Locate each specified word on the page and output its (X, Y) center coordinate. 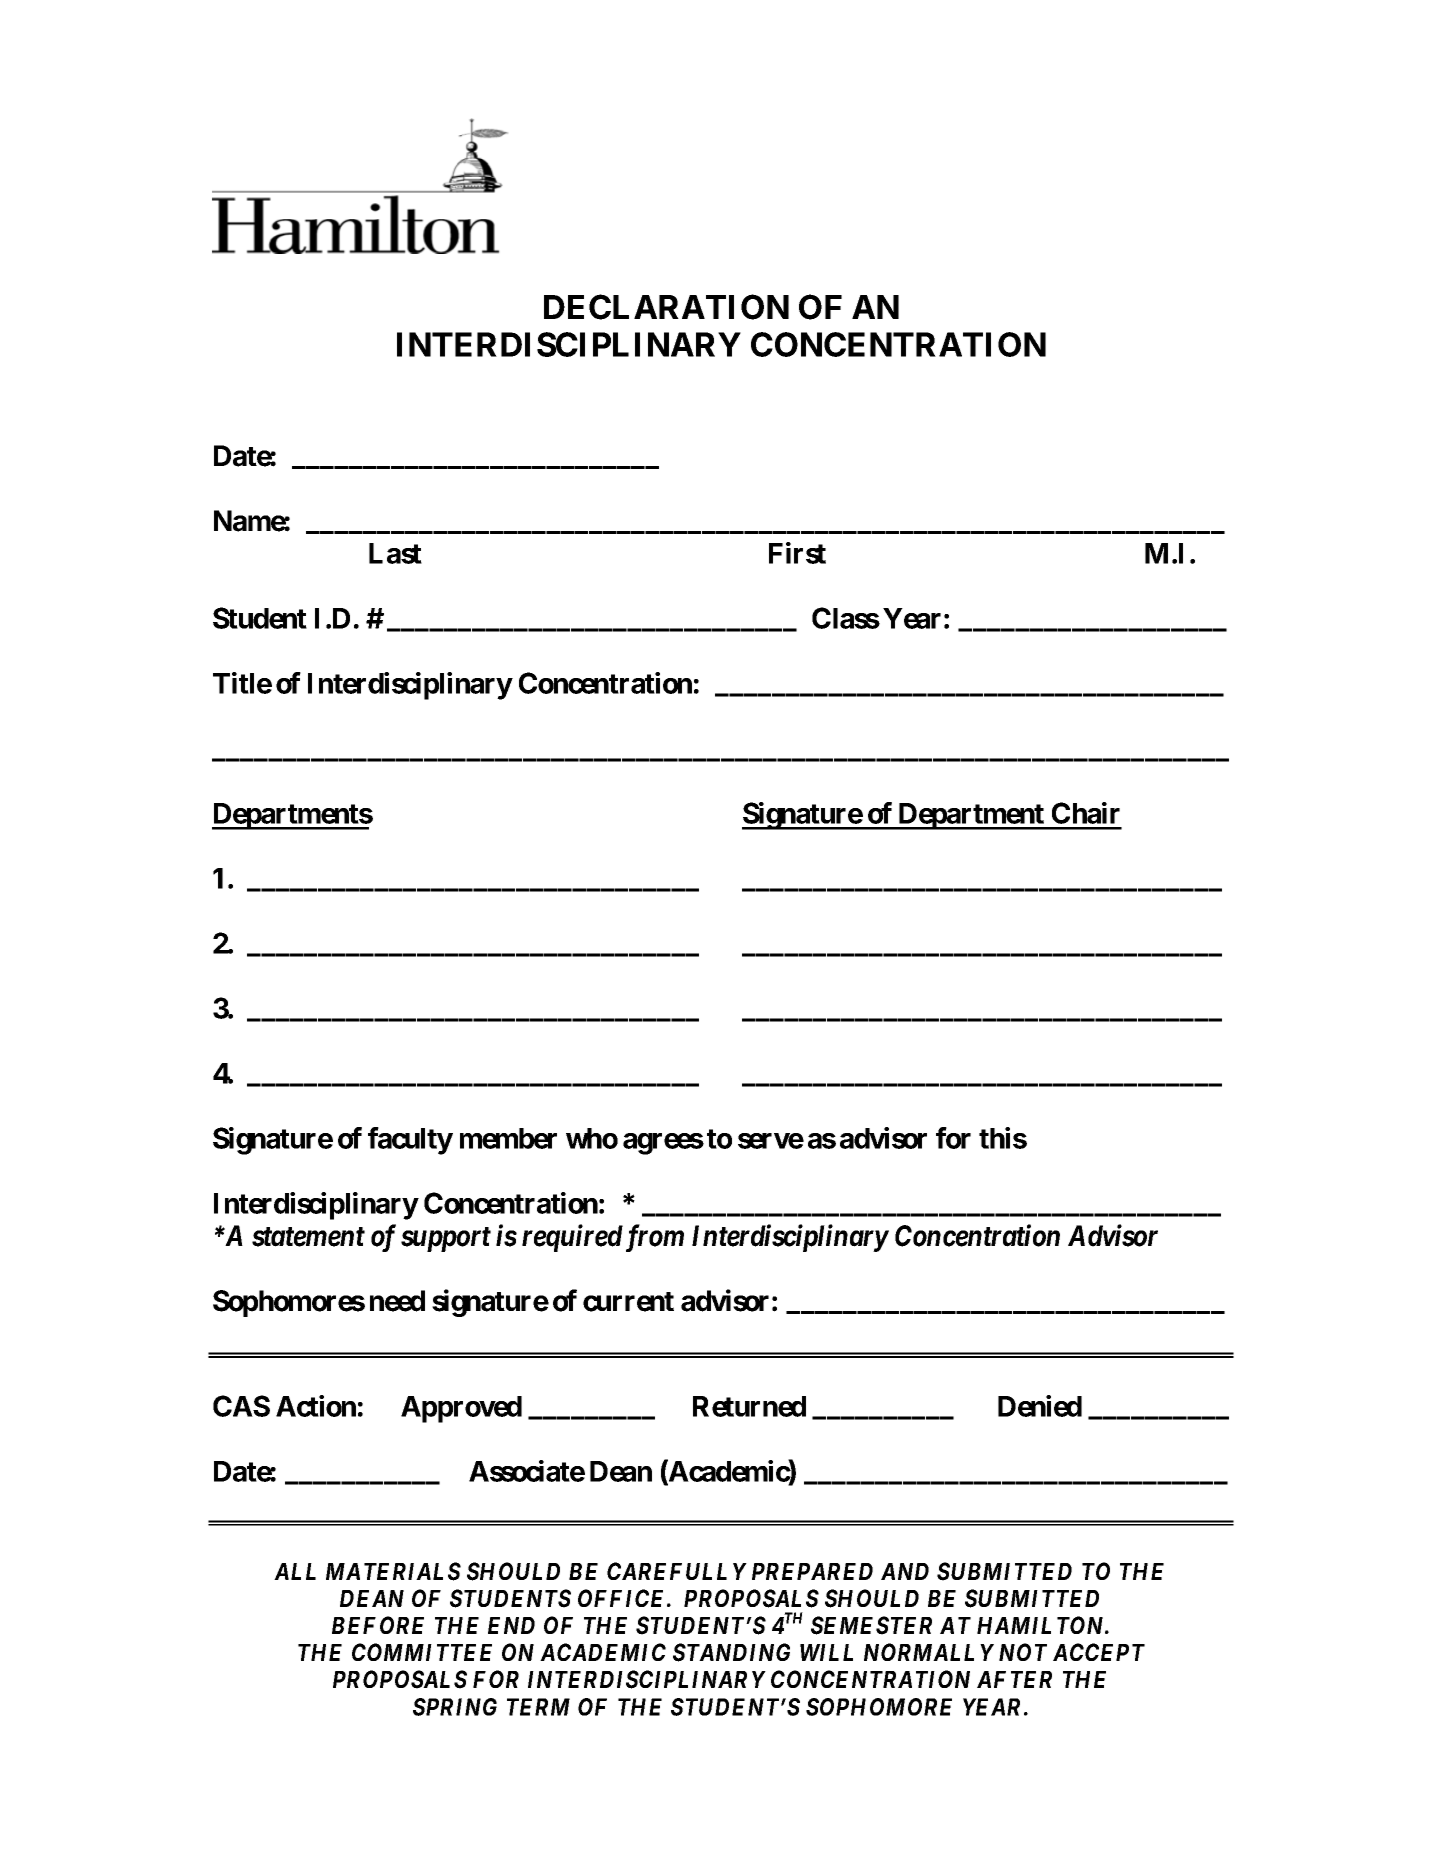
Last (395, 553)
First (797, 553)
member (508, 1138)
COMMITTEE (422, 1652)
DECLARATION (666, 307)
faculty (410, 1141)
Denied (1040, 1406)
